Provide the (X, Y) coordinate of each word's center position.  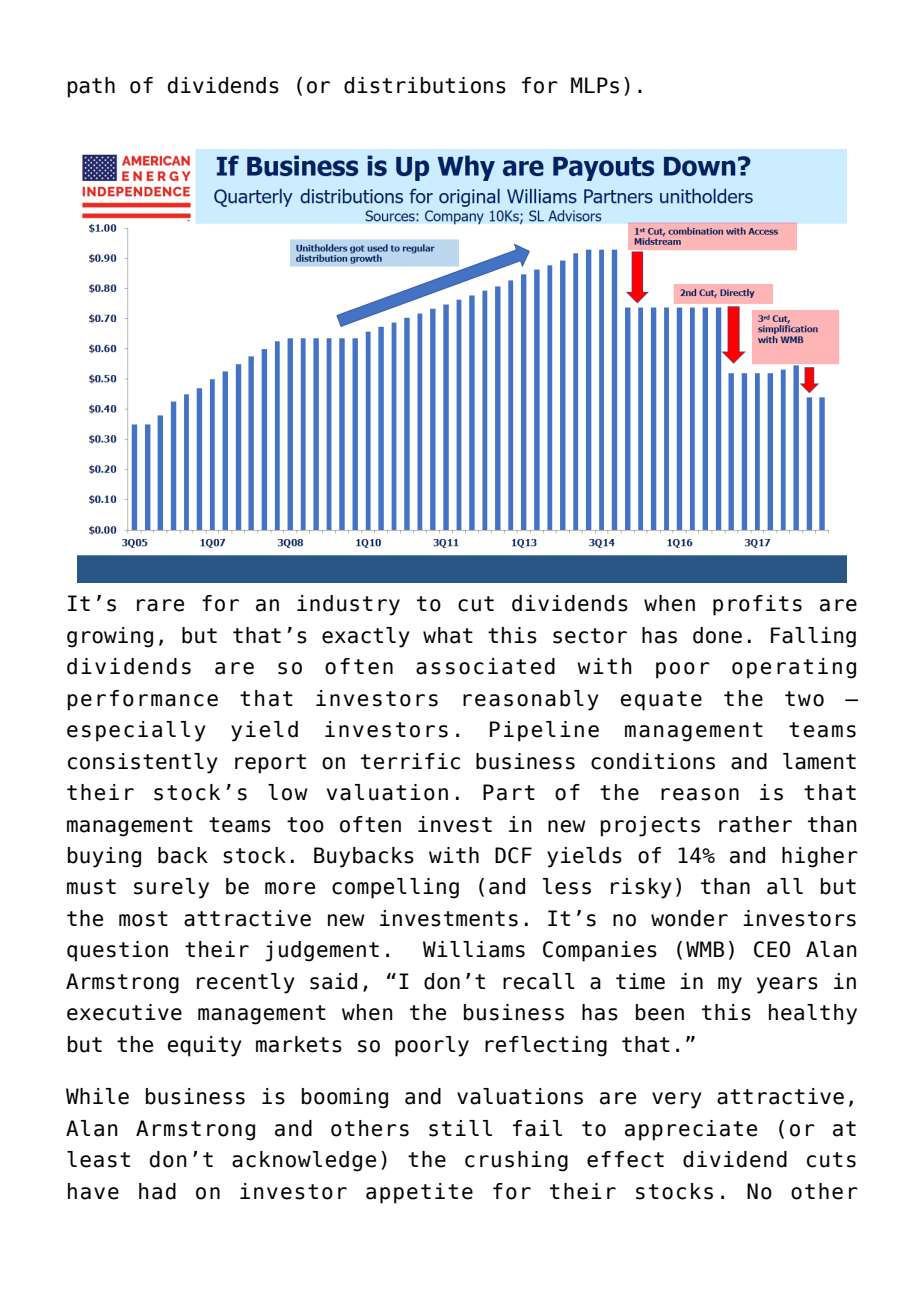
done (717, 635)
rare (160, 605)
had (157, 1191)
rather (755, 824)
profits (757, 605)
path (91, 87)
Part (509, 792)
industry (348, 605)
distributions (425, 85)
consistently (143, 763)
